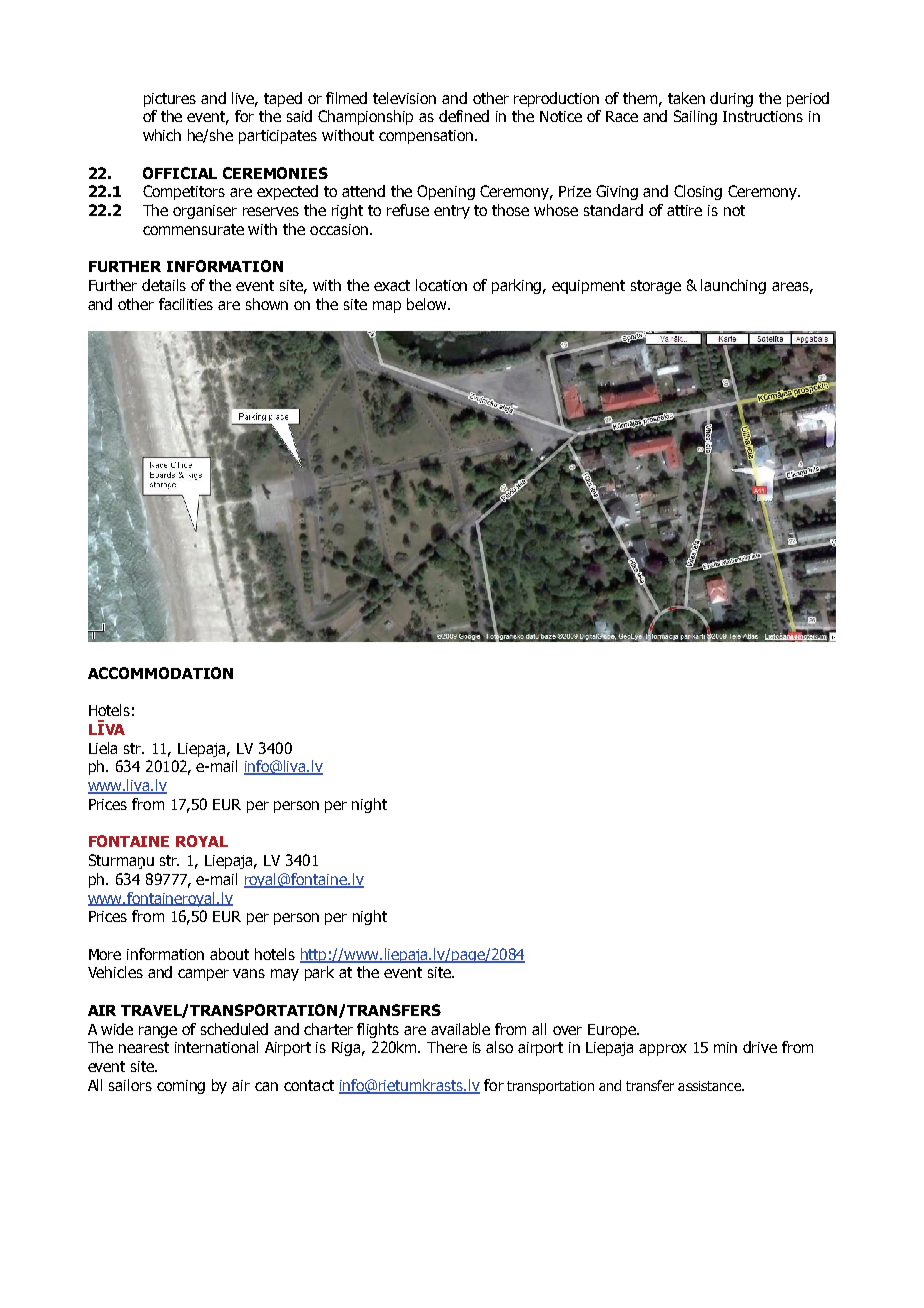 This page has width=924, height=1308. Describe the element at coordinates (656, 287) in the page. I see `storage` at that location.
